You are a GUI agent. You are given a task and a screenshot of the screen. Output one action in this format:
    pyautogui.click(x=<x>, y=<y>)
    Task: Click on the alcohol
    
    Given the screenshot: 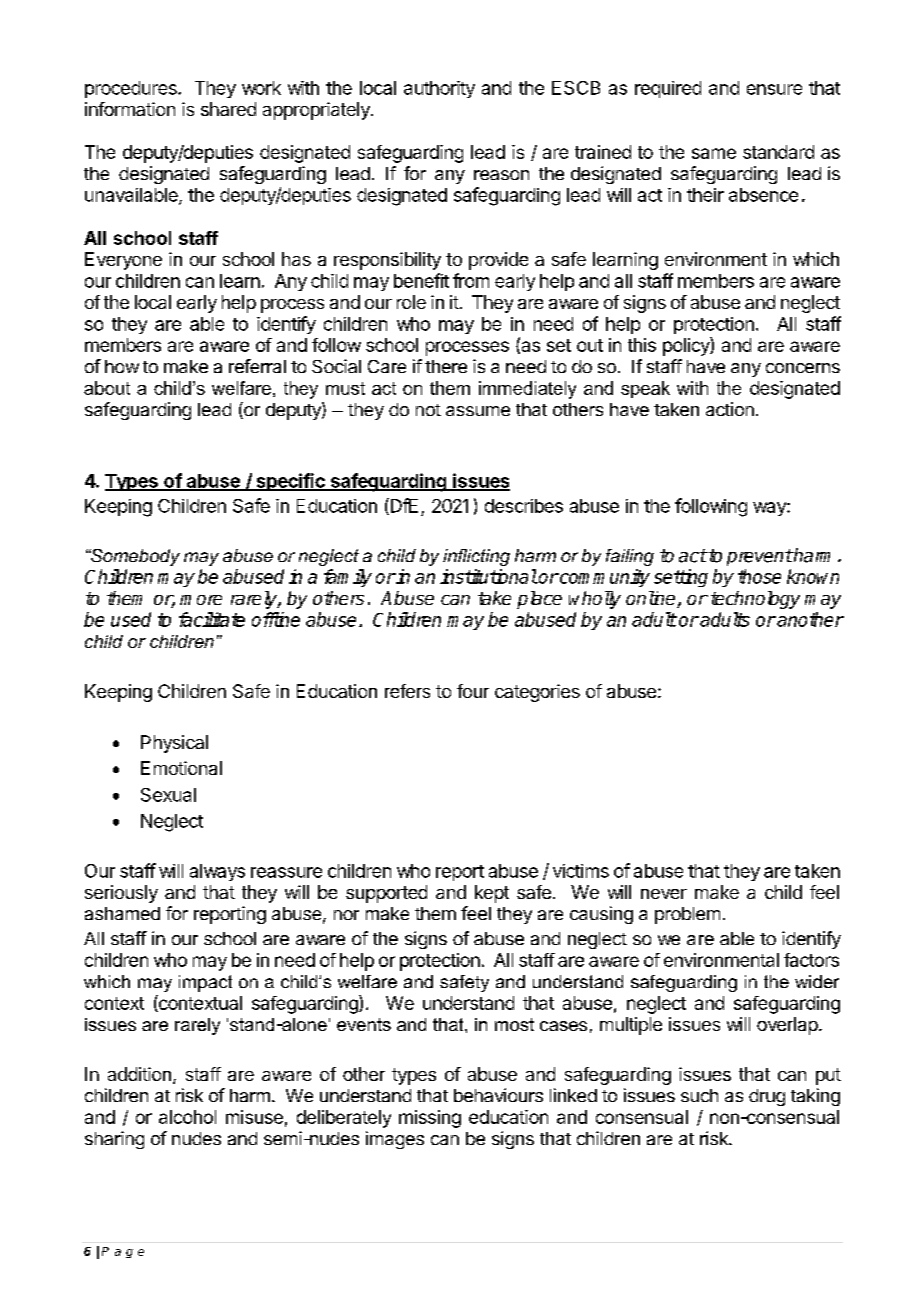 What is the action you would take?
    pyautogui.click(x=187, y=1117)
